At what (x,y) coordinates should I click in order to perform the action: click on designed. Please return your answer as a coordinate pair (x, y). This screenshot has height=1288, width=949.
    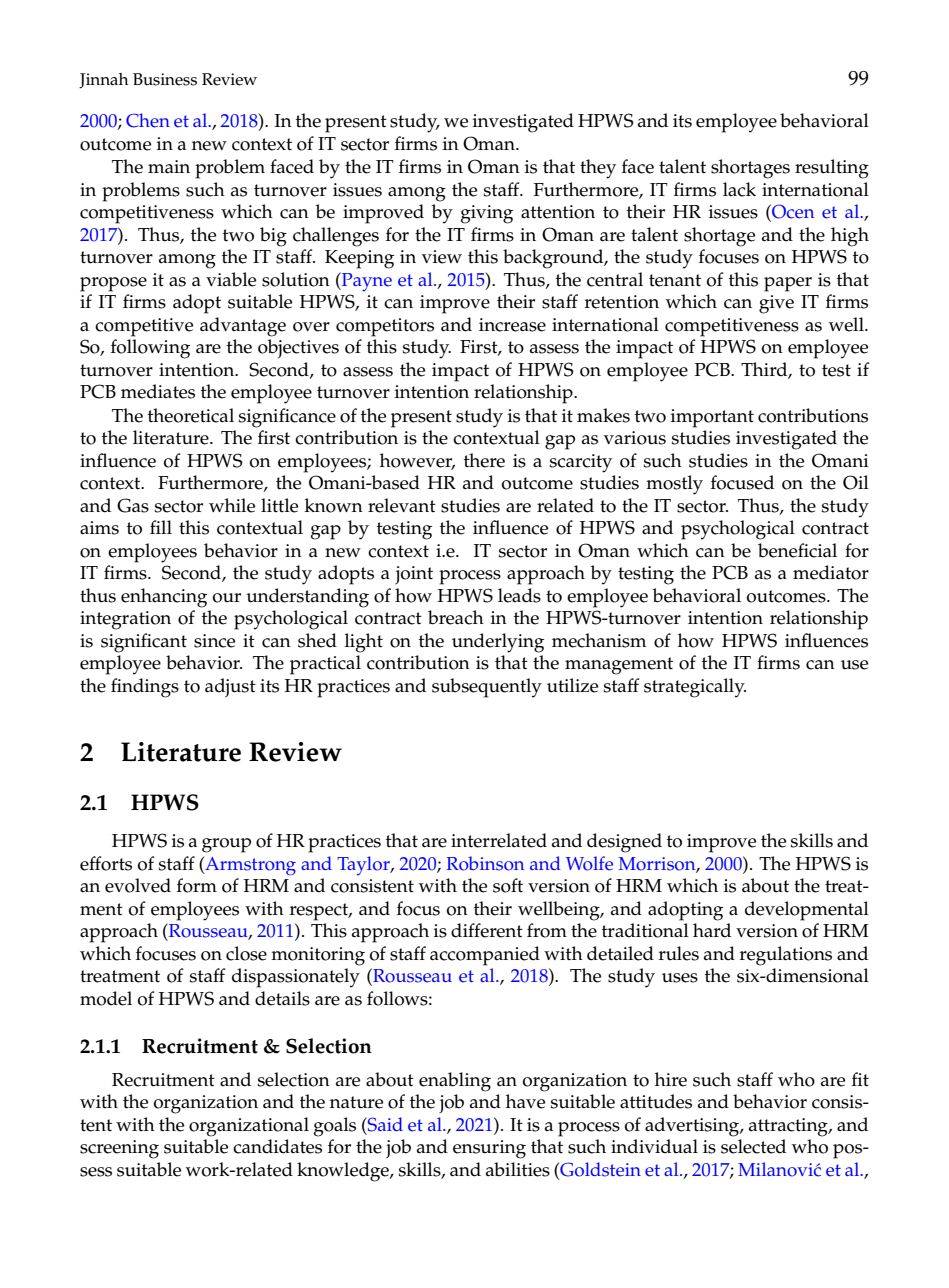
    Looking at the image, I should click on (624, 843).
